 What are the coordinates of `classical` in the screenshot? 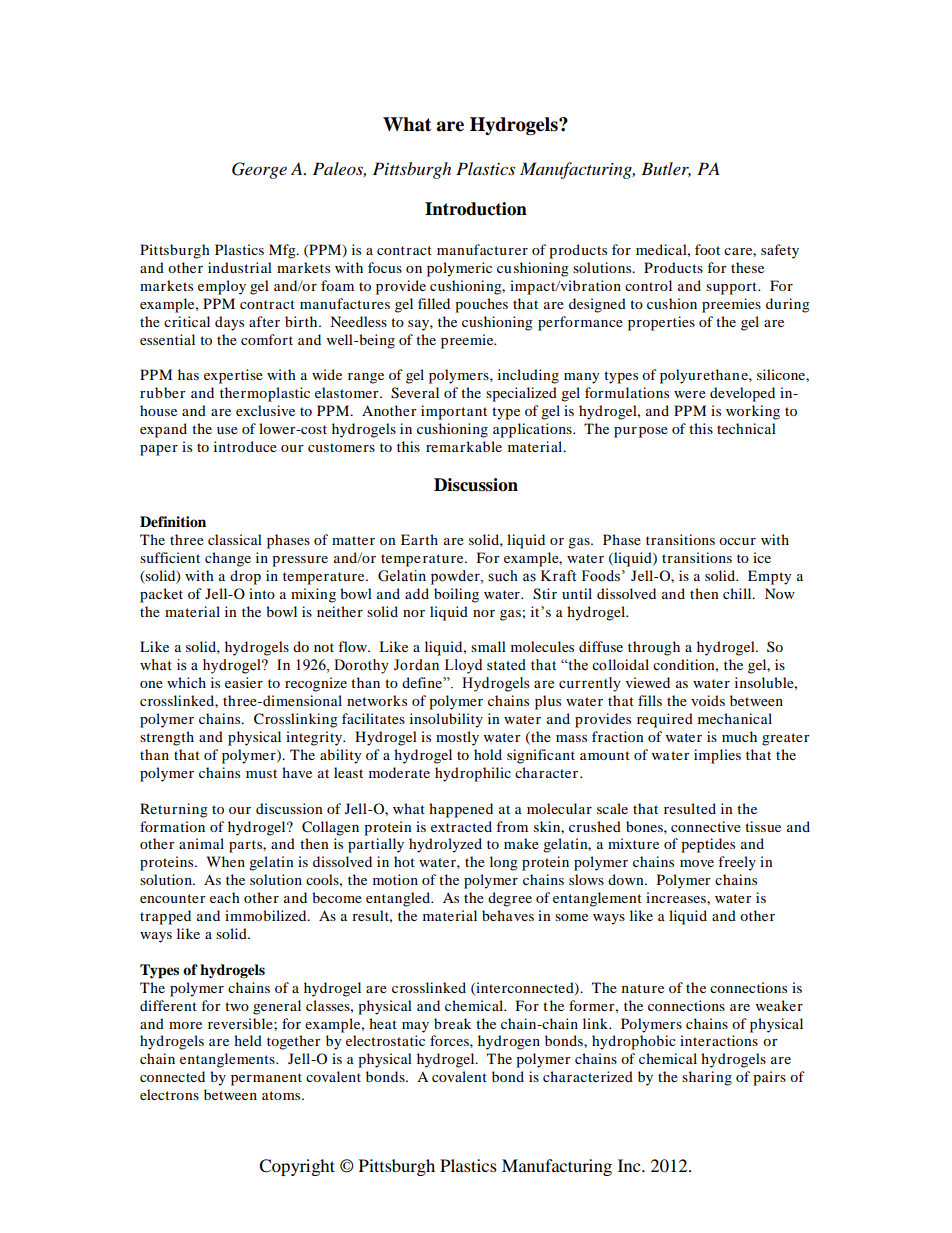 It's located at (235, 539).
